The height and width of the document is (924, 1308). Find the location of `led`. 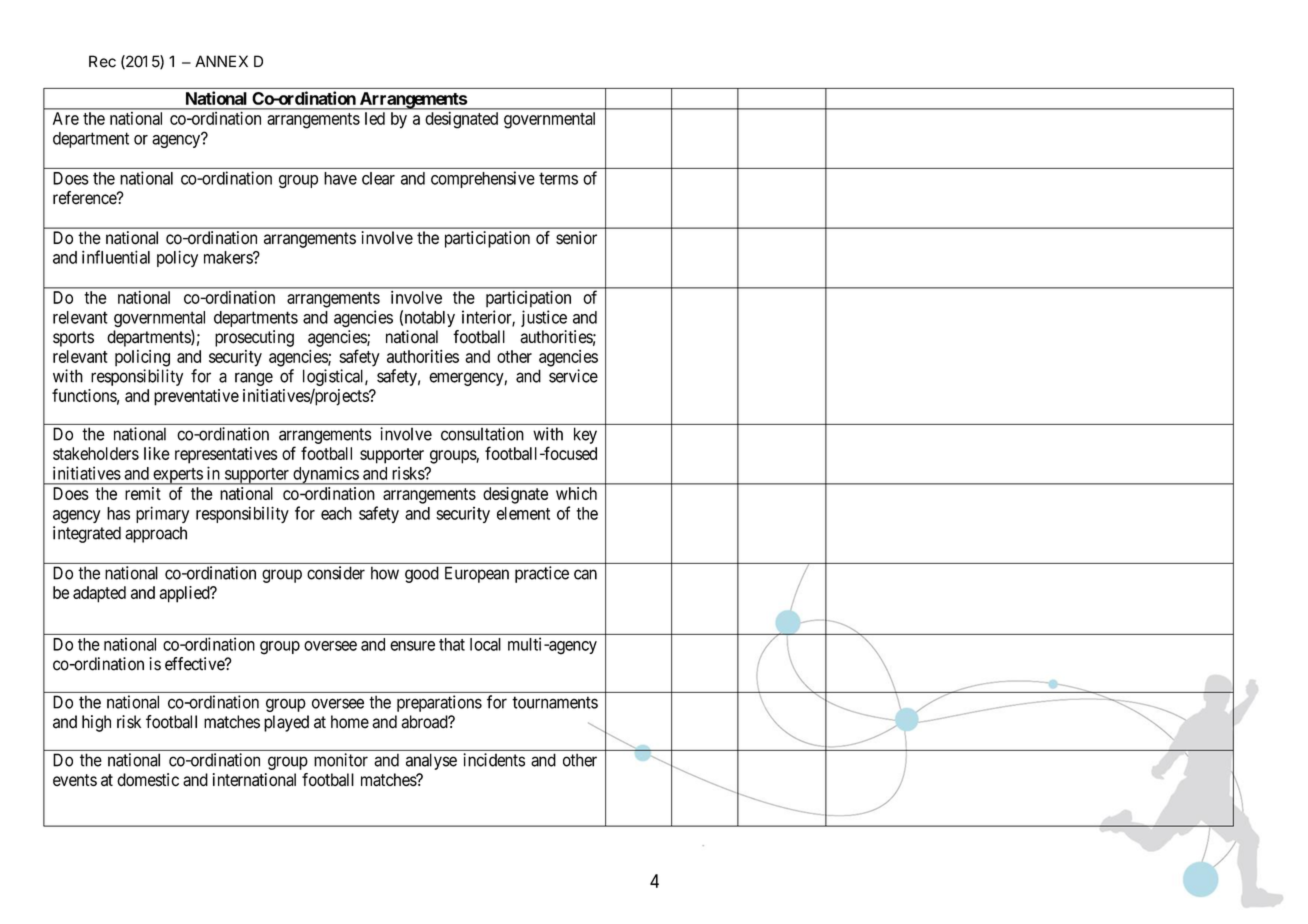

led is located at coordinates (375, 118).
